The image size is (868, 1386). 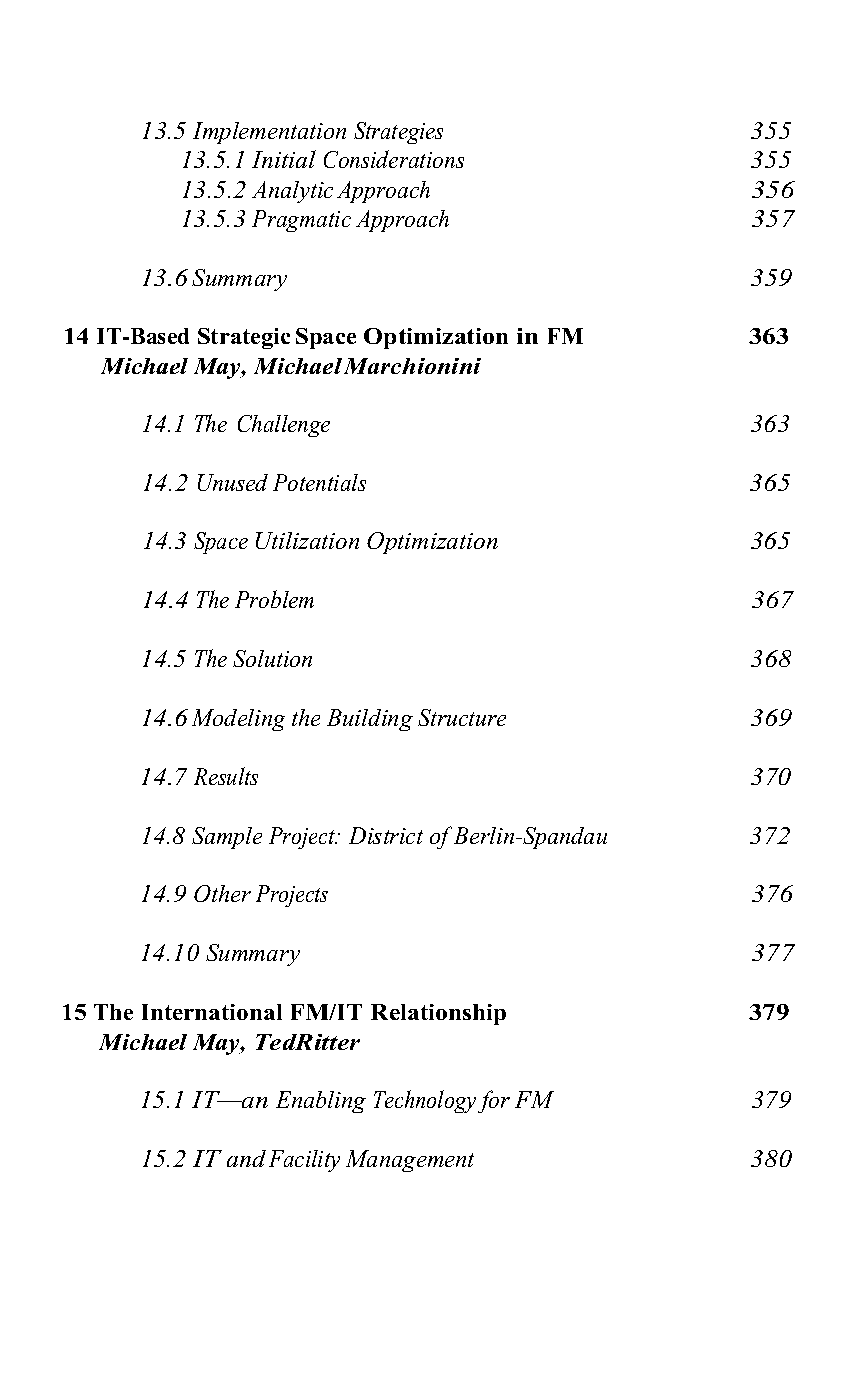 I want to click on District, so click(x=386, y=835).
